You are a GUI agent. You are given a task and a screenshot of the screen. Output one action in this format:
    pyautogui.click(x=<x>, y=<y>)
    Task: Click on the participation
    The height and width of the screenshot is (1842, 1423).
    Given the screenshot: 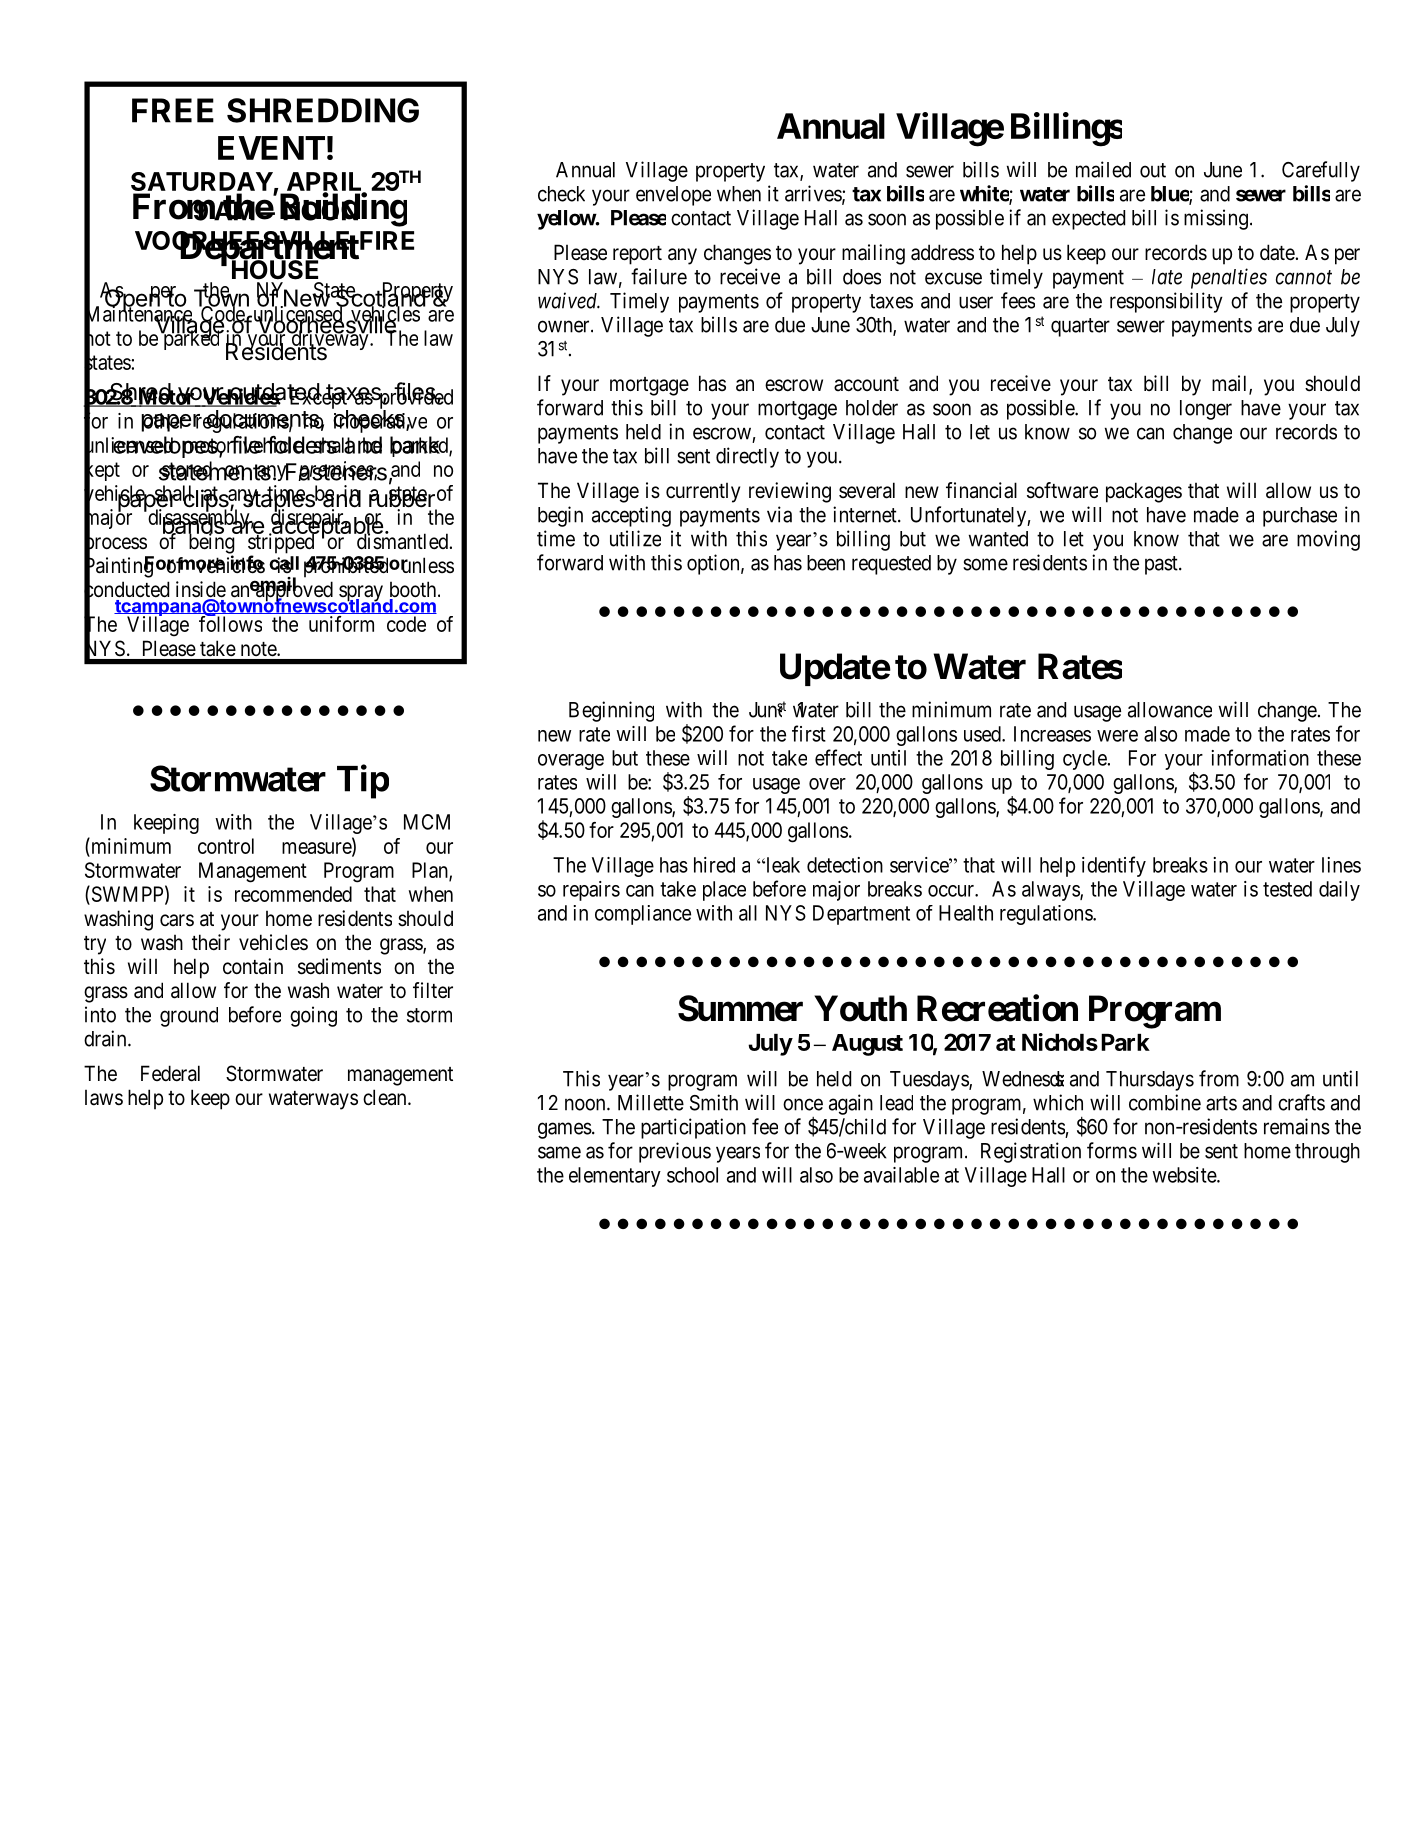 What is the action you would take?
    pyautogui.click(x=693, y=1128)
